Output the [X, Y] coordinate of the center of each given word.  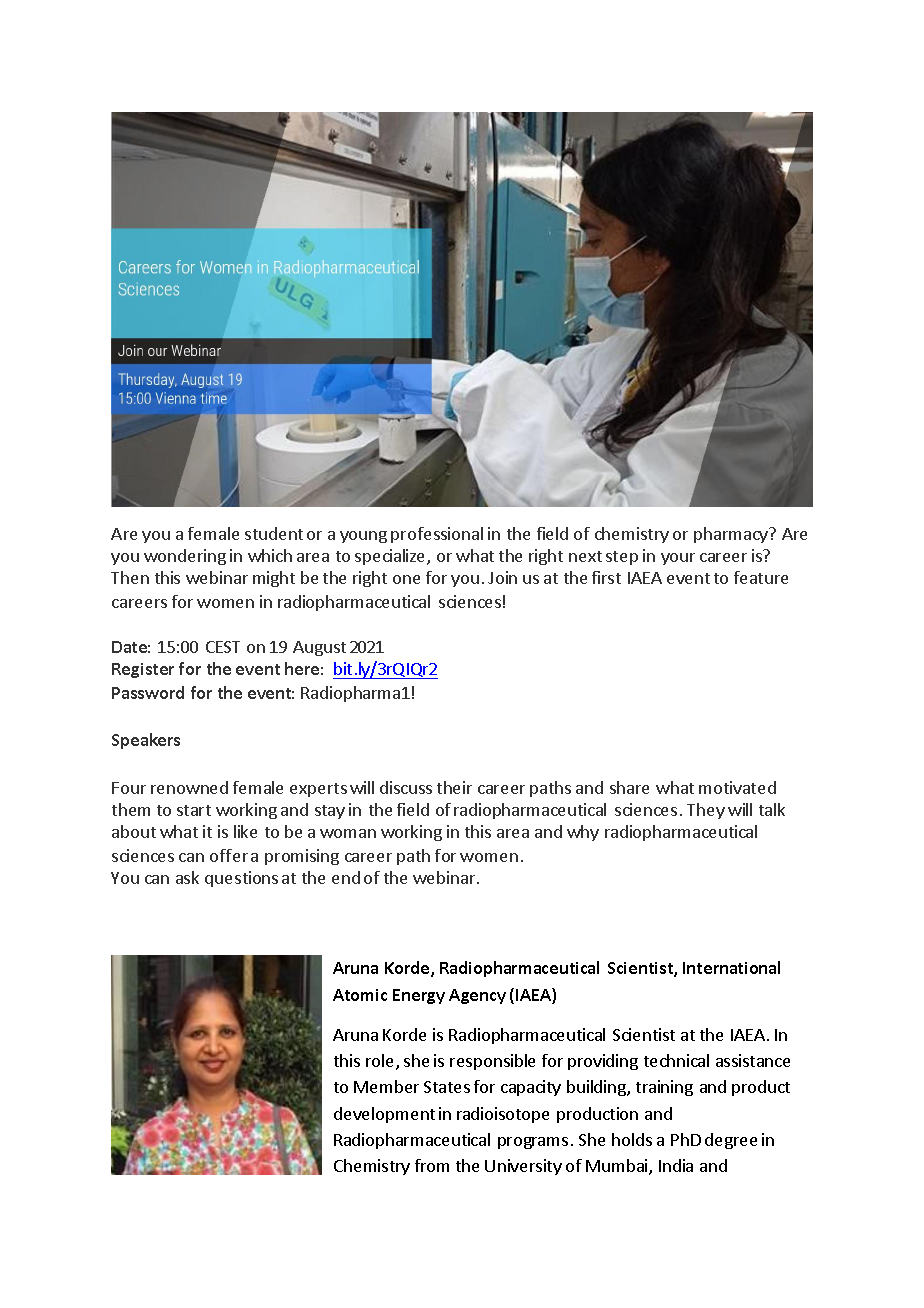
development [384, 1115]
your [678, 559]
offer [229, 855]
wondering [185, 557]
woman [348, 833]
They [706, 811]
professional [437, 535]
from [432, 1165]
